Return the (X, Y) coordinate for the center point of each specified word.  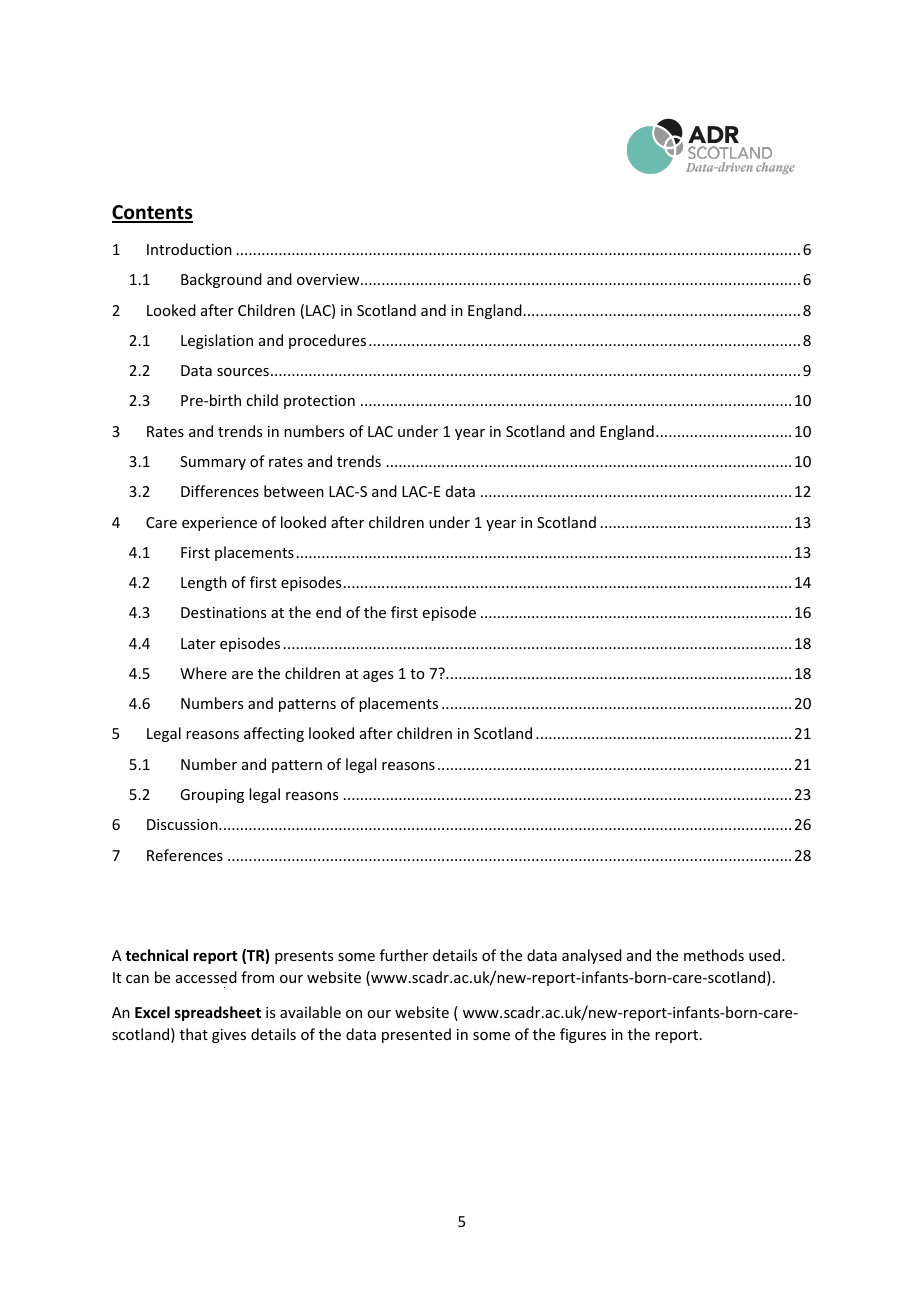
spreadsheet (218, 1013)
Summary (213, 463)
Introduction (189, 249)
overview (329, 279)
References (185, 855)
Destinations (223, 612)
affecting (274, 734)
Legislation (217, 341)
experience (219, 524)
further (404, 955)
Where (203, 673)
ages (378, 676)
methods (714, 955)
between (294, 491)
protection (319, 402)
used (766, 955)
